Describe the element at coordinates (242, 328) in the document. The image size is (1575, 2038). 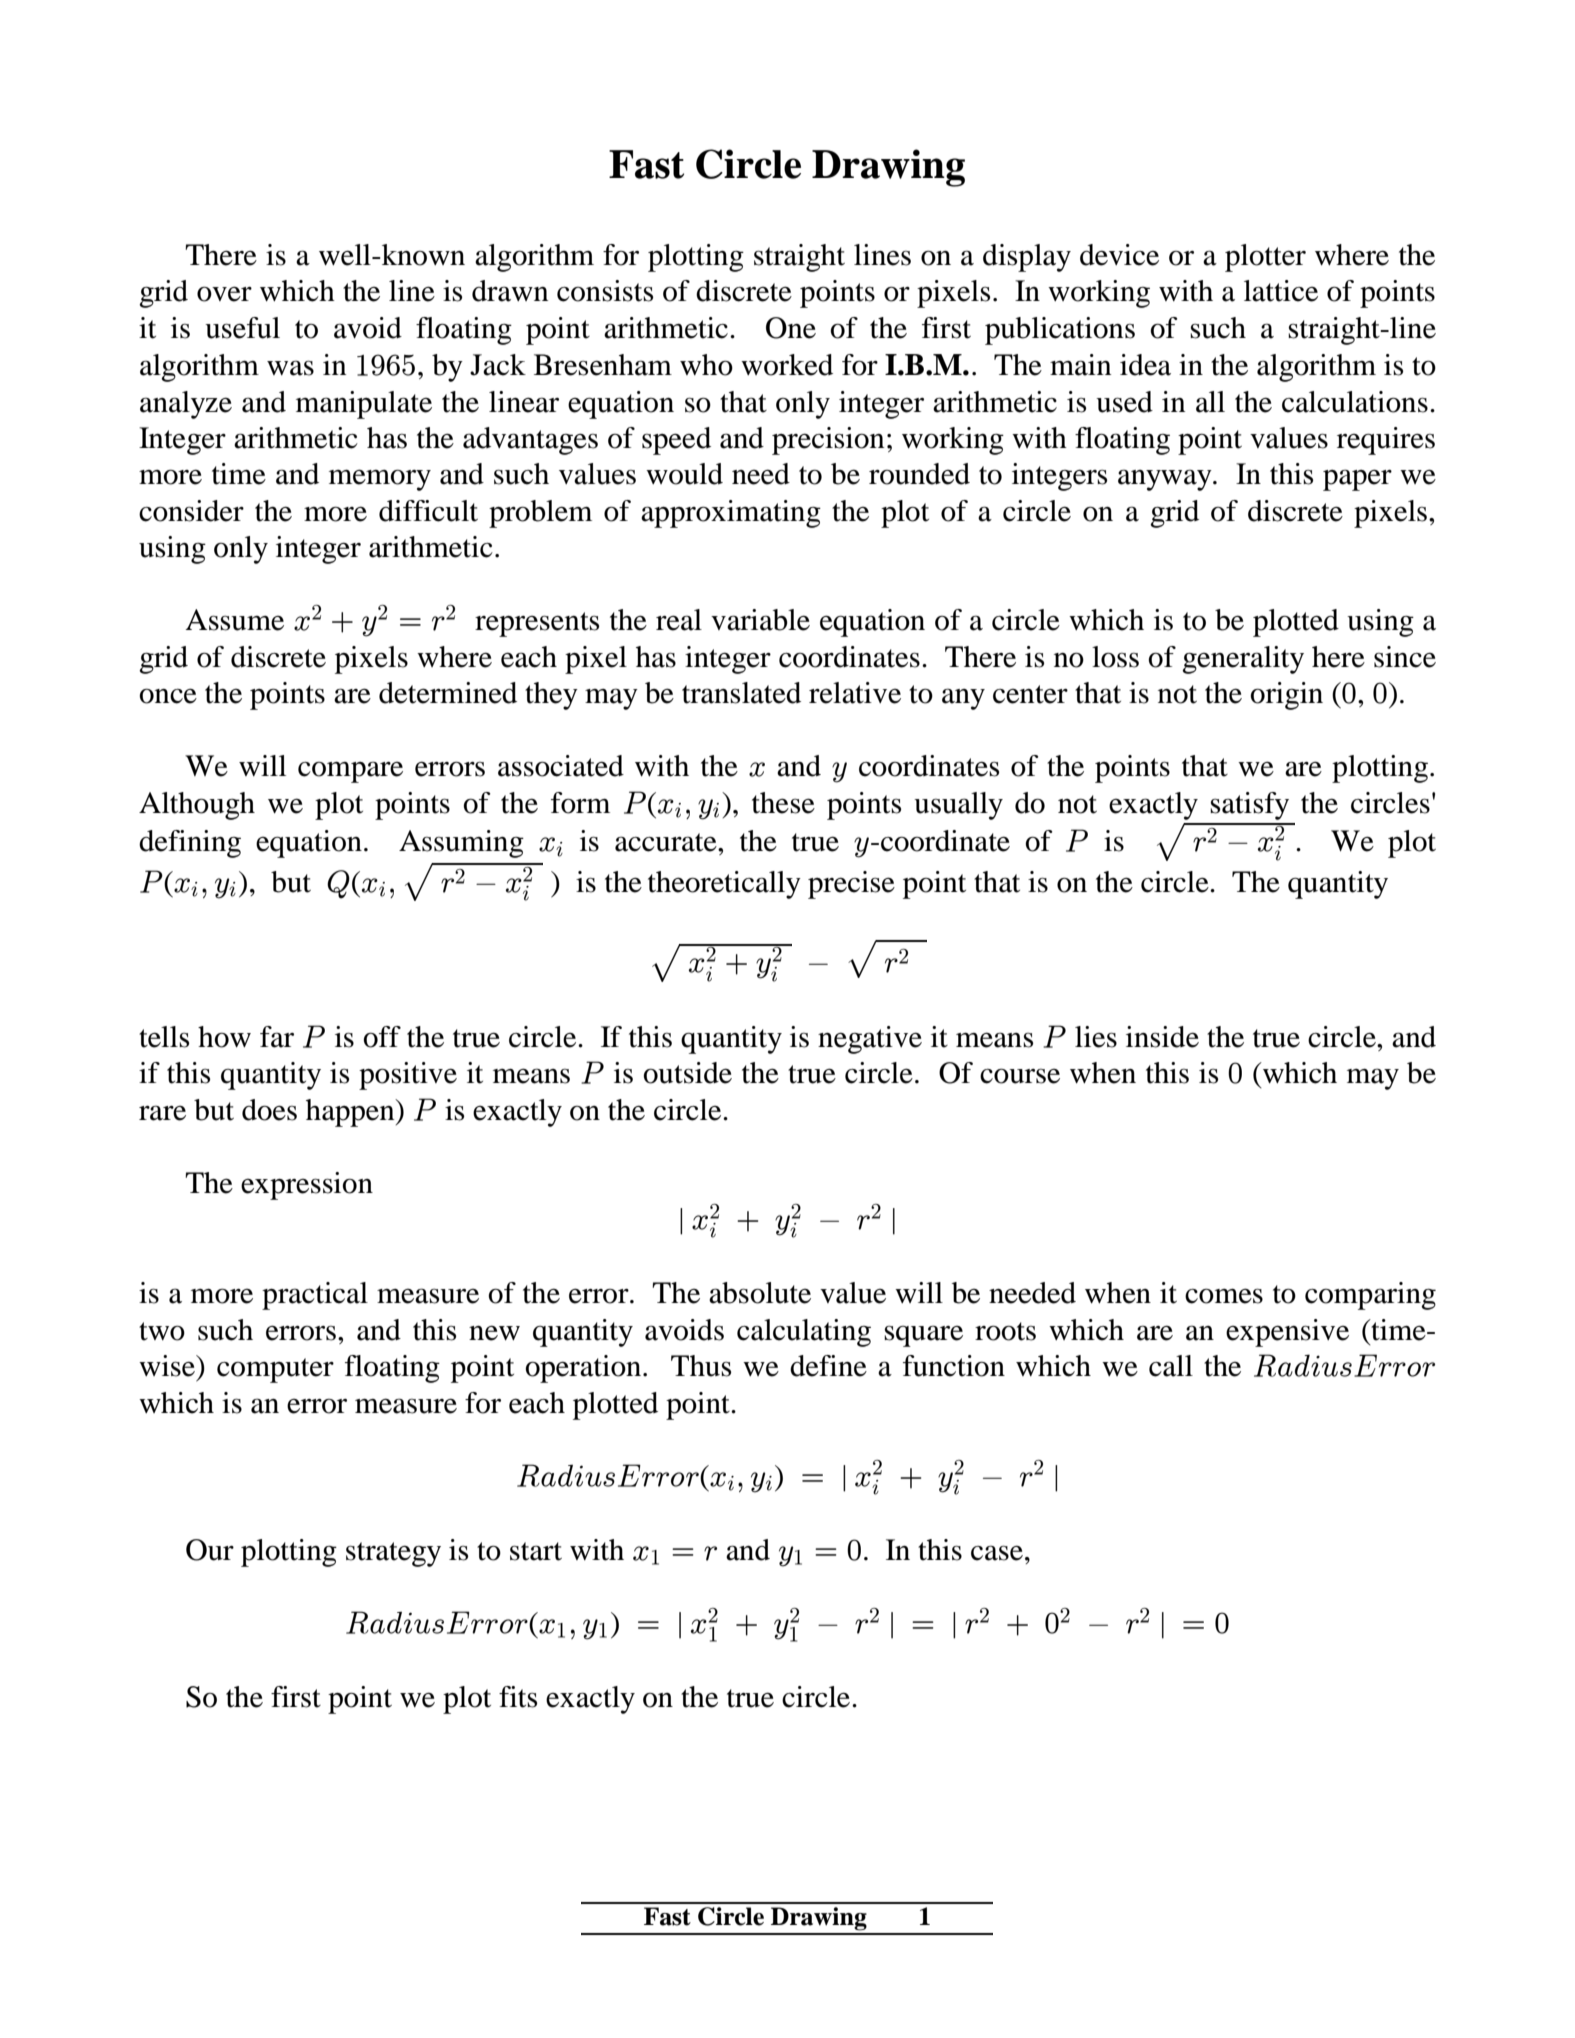
I see `useful` at that location.
